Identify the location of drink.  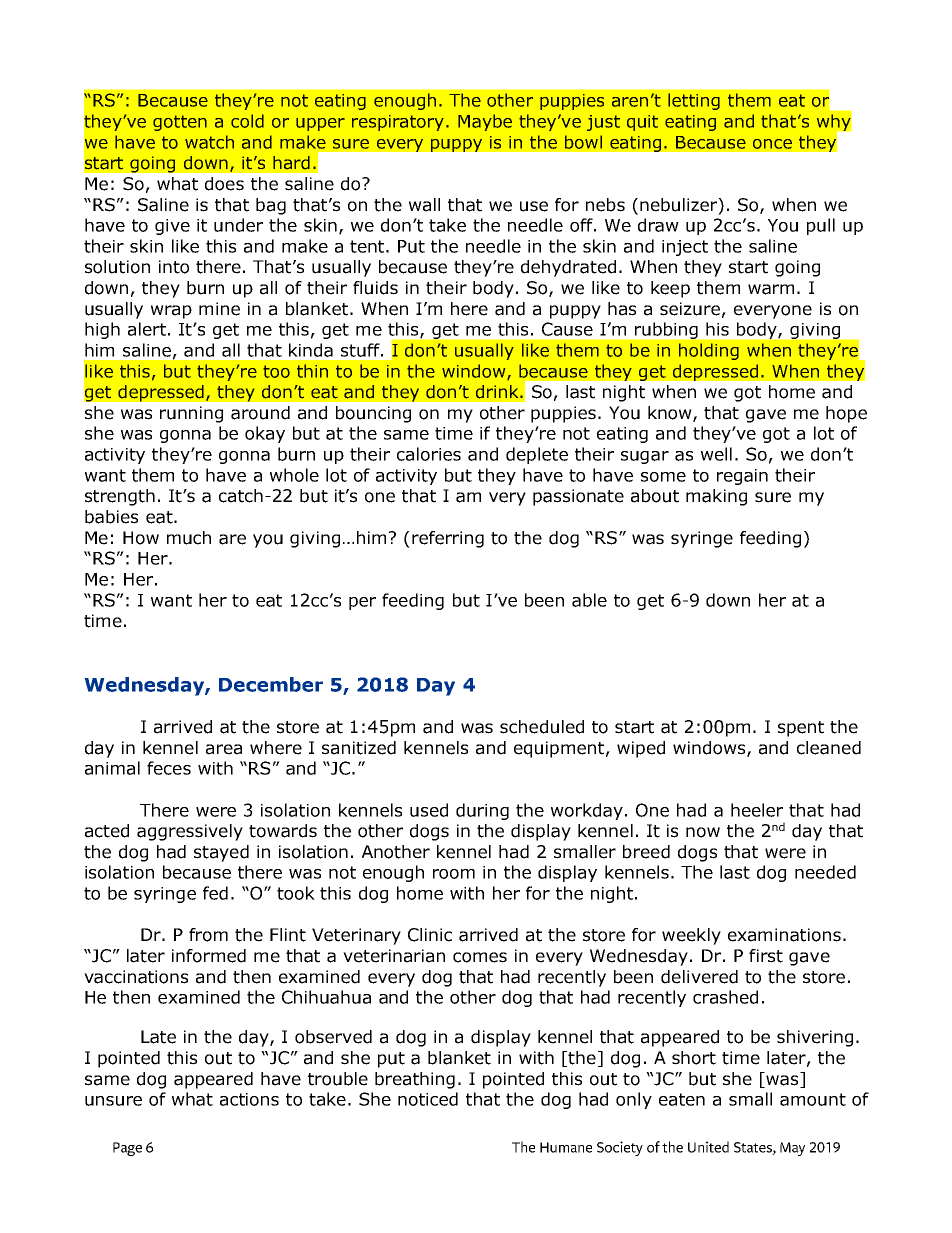
(498, 392).
